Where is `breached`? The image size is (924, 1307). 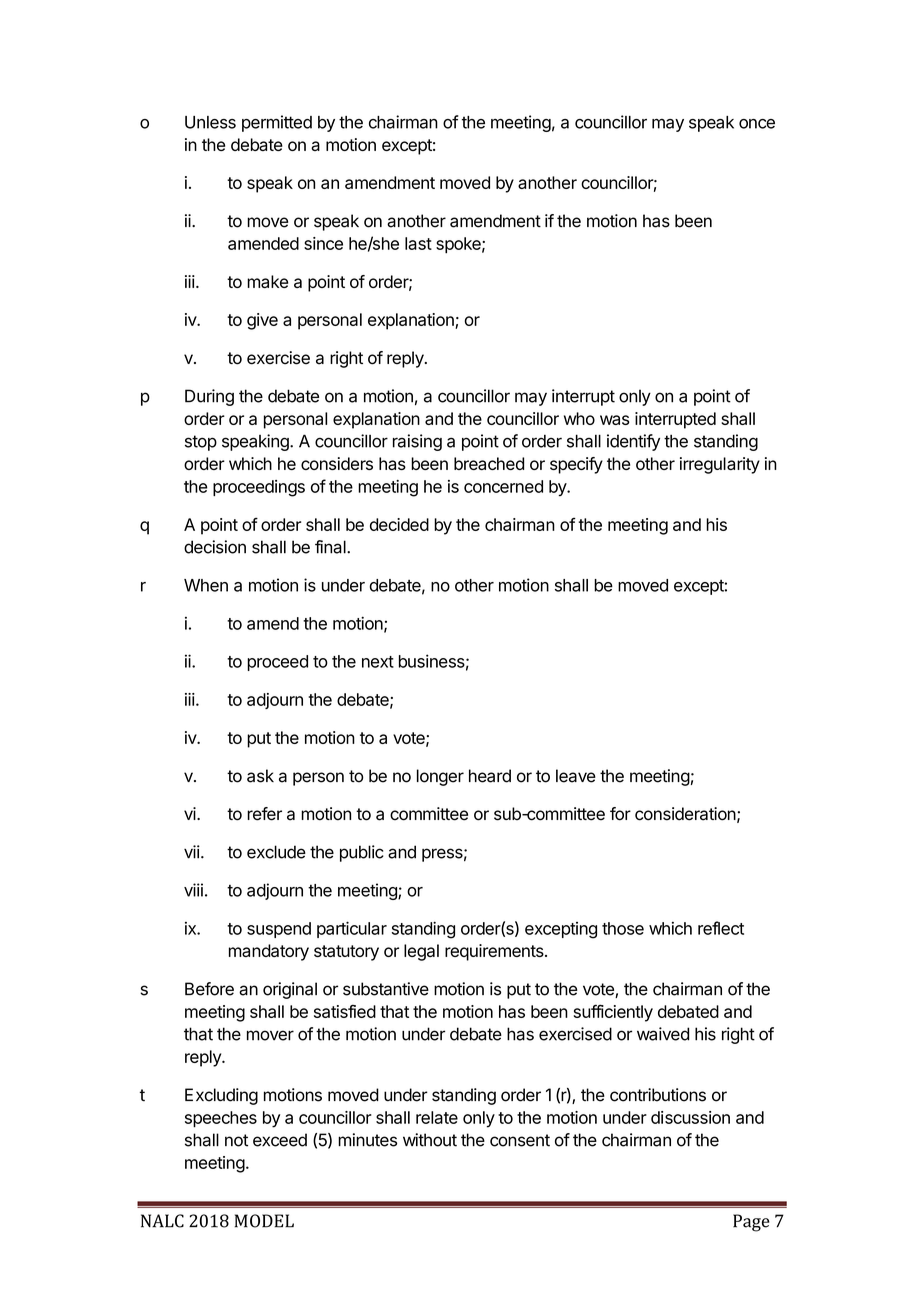 breached is located at coordinates (489, 463).
